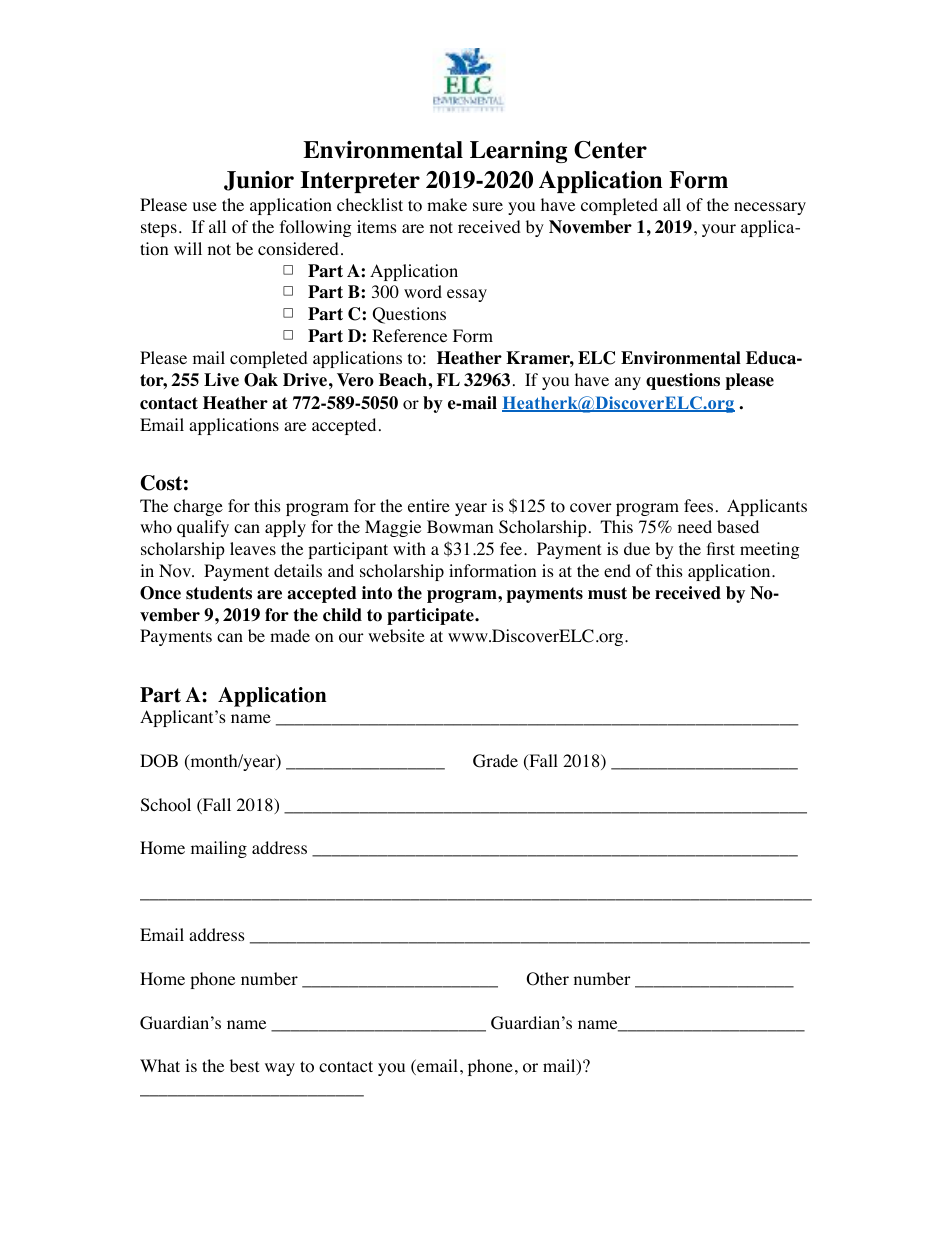 The image size is (952, 1233). I want to click on your, so click(719, 230).
